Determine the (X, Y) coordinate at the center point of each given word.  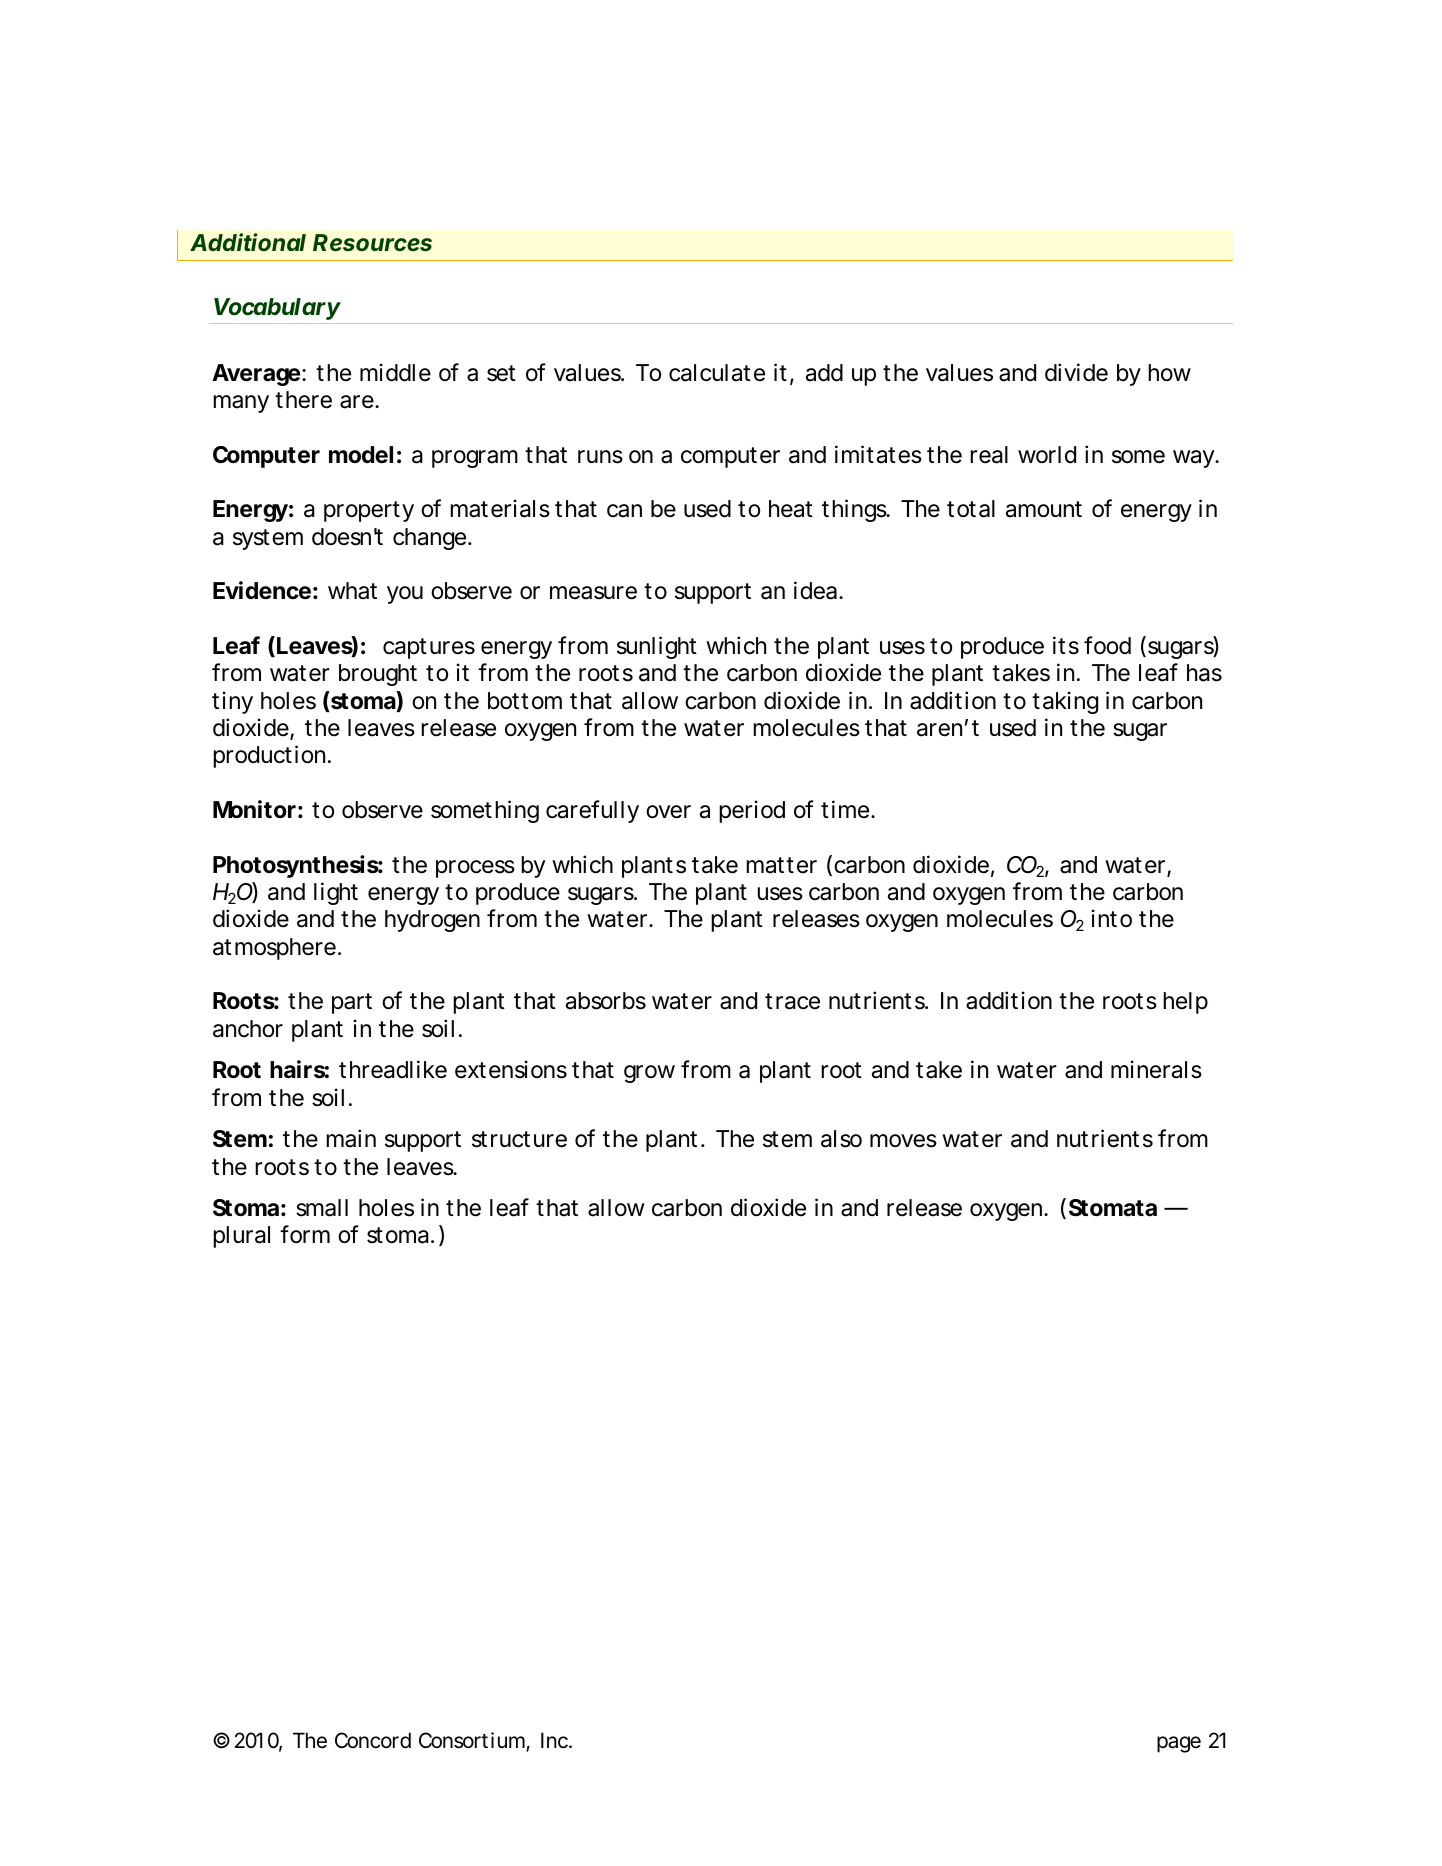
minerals (1156, 1069)
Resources (372, 243)
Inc (554, 1740)
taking (1065, 702)
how (1169, 373)
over (668, 812)
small (322, 1208)
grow (649, 1074)
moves (903, 1141)
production (269, 756)
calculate (717, 373)
